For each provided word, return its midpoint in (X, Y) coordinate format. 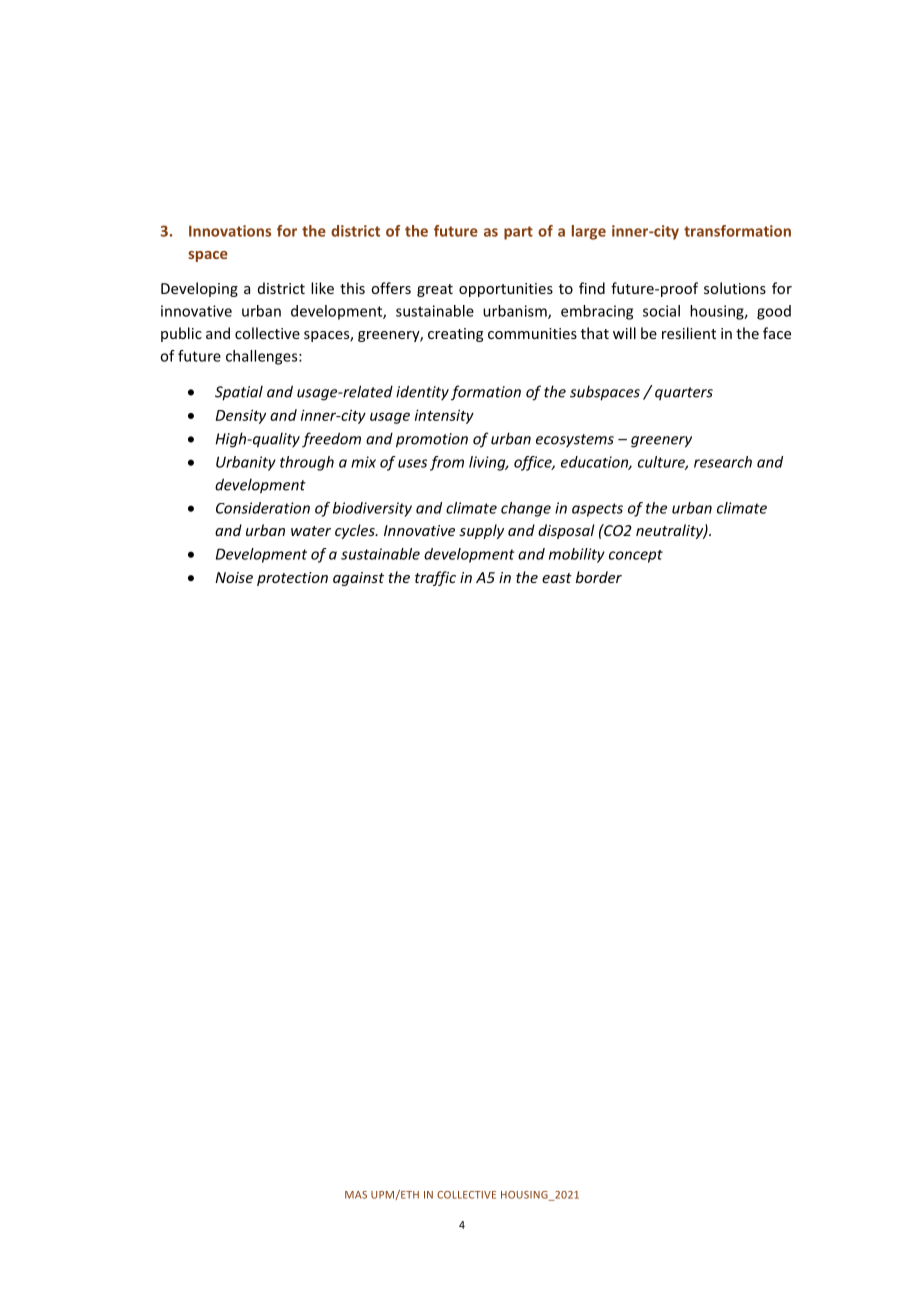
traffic (435, 578)
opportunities (506, 290)
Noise (234, 577)
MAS (356, 1195)
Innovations (230, 231)
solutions (735, 288)
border (599, 577)
